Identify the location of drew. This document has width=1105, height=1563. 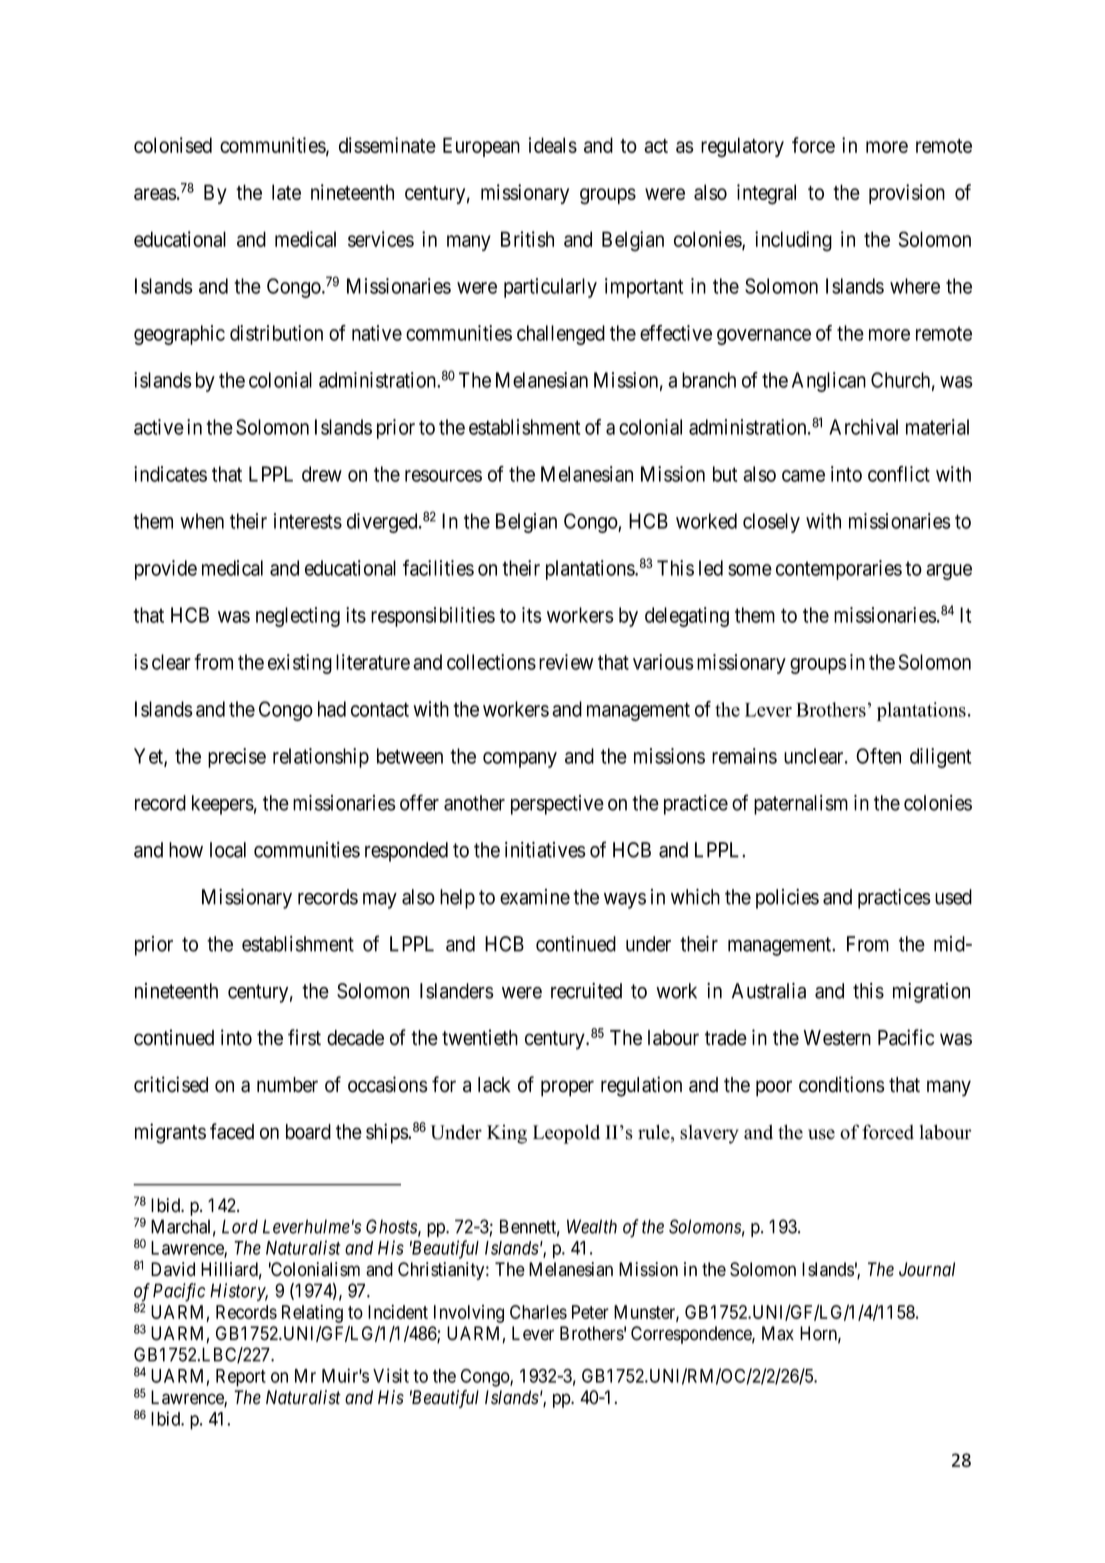
(322, 474).
